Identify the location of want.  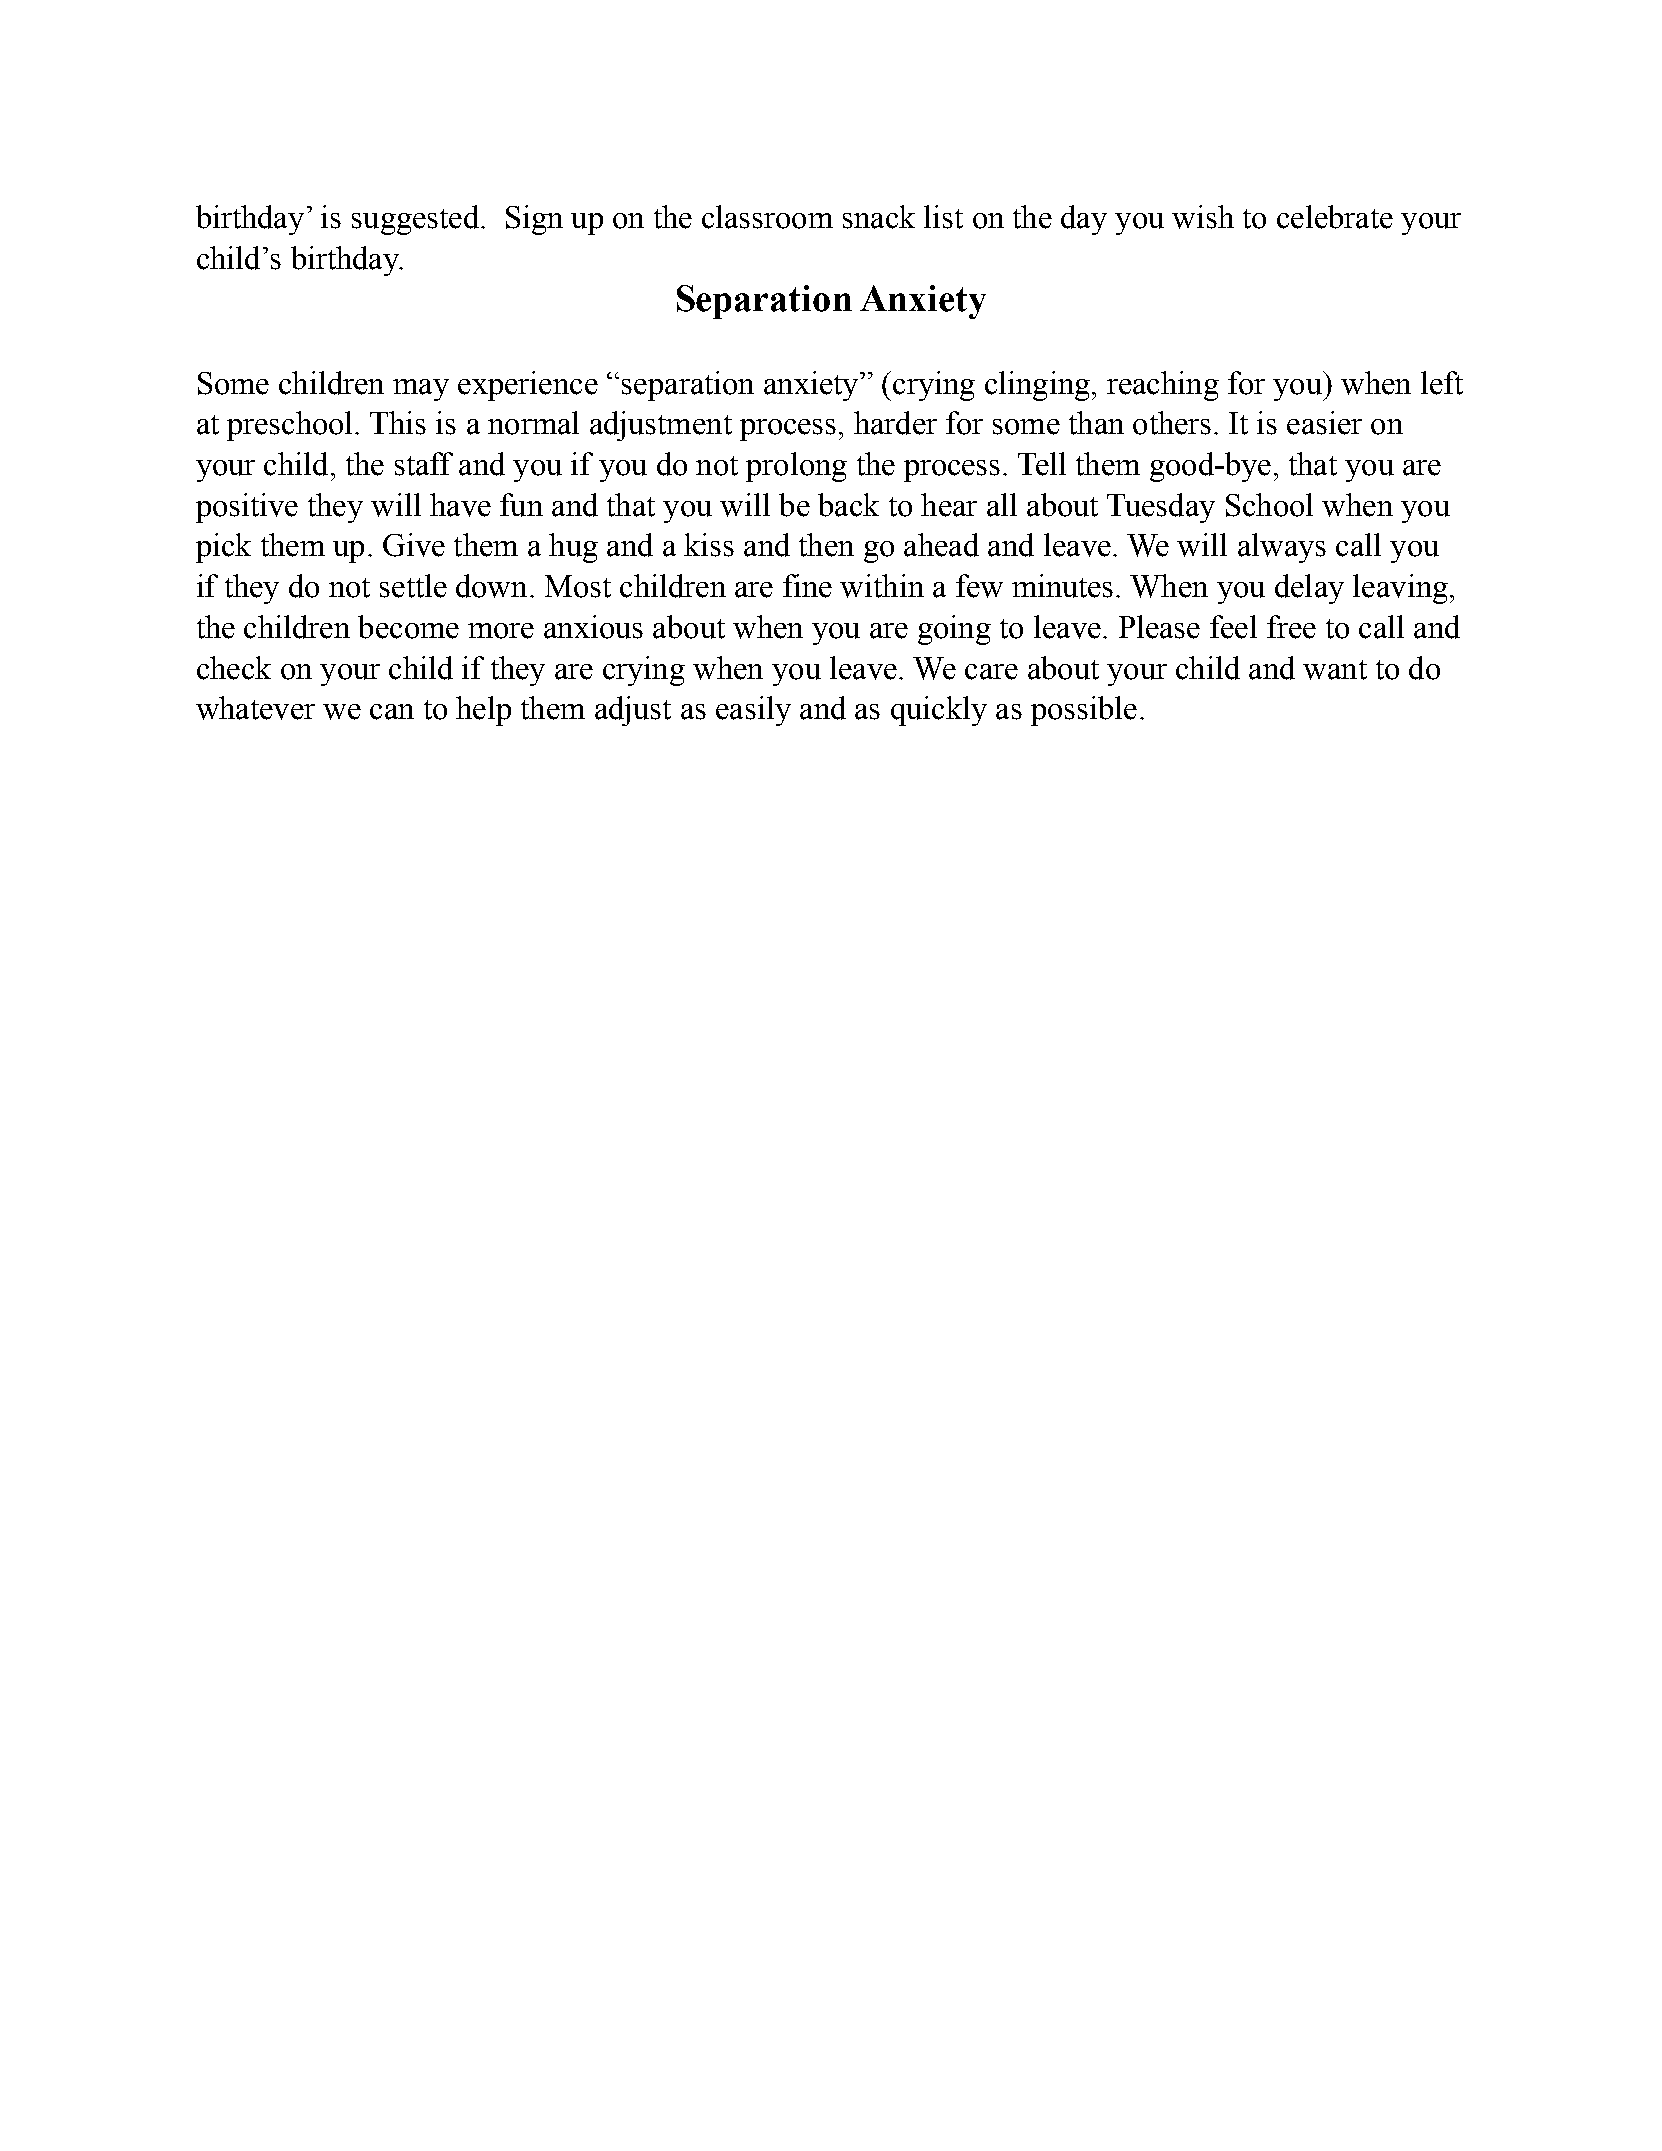
(1335, 670).
